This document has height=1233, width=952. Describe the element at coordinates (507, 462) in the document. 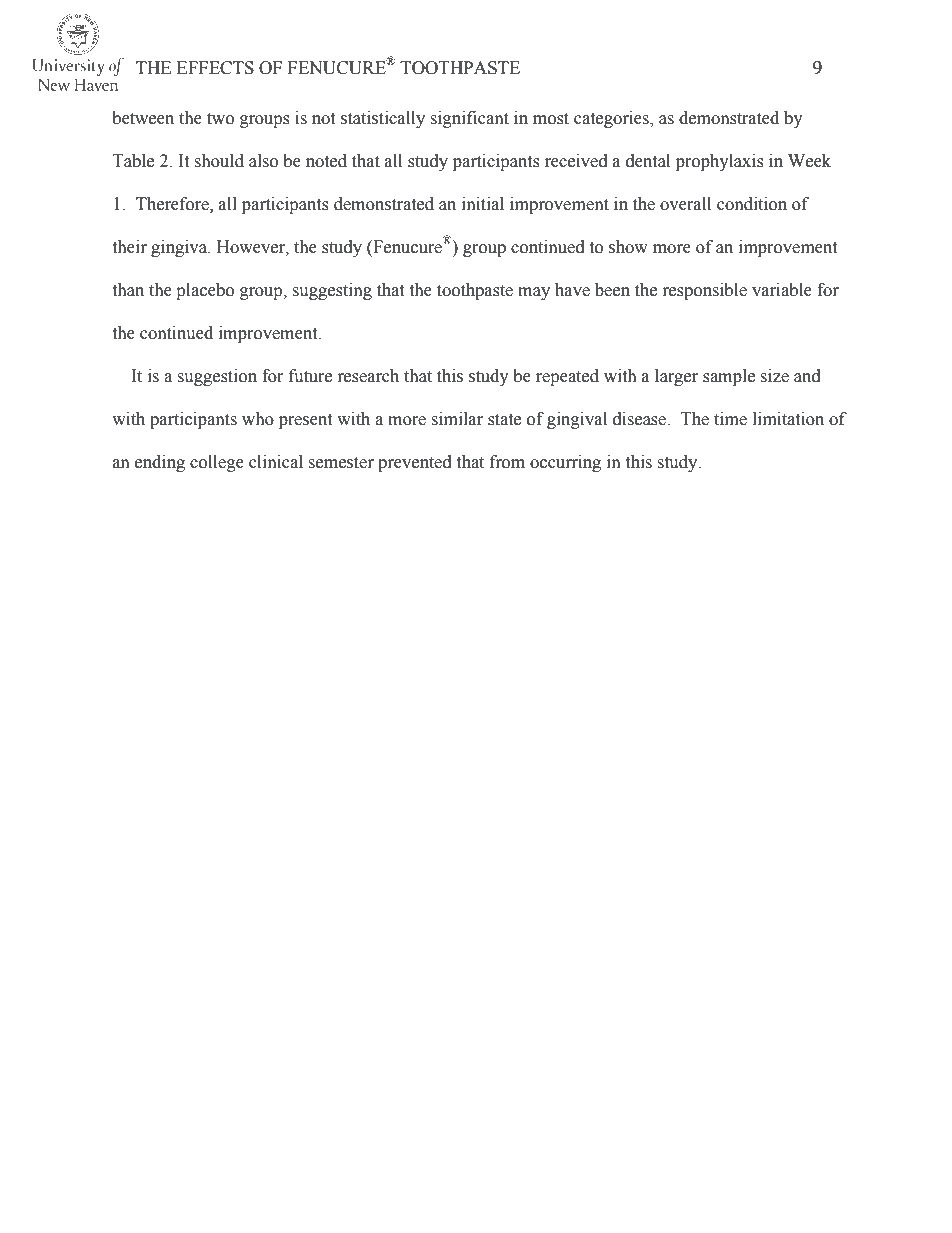

I see `from` at that location.
